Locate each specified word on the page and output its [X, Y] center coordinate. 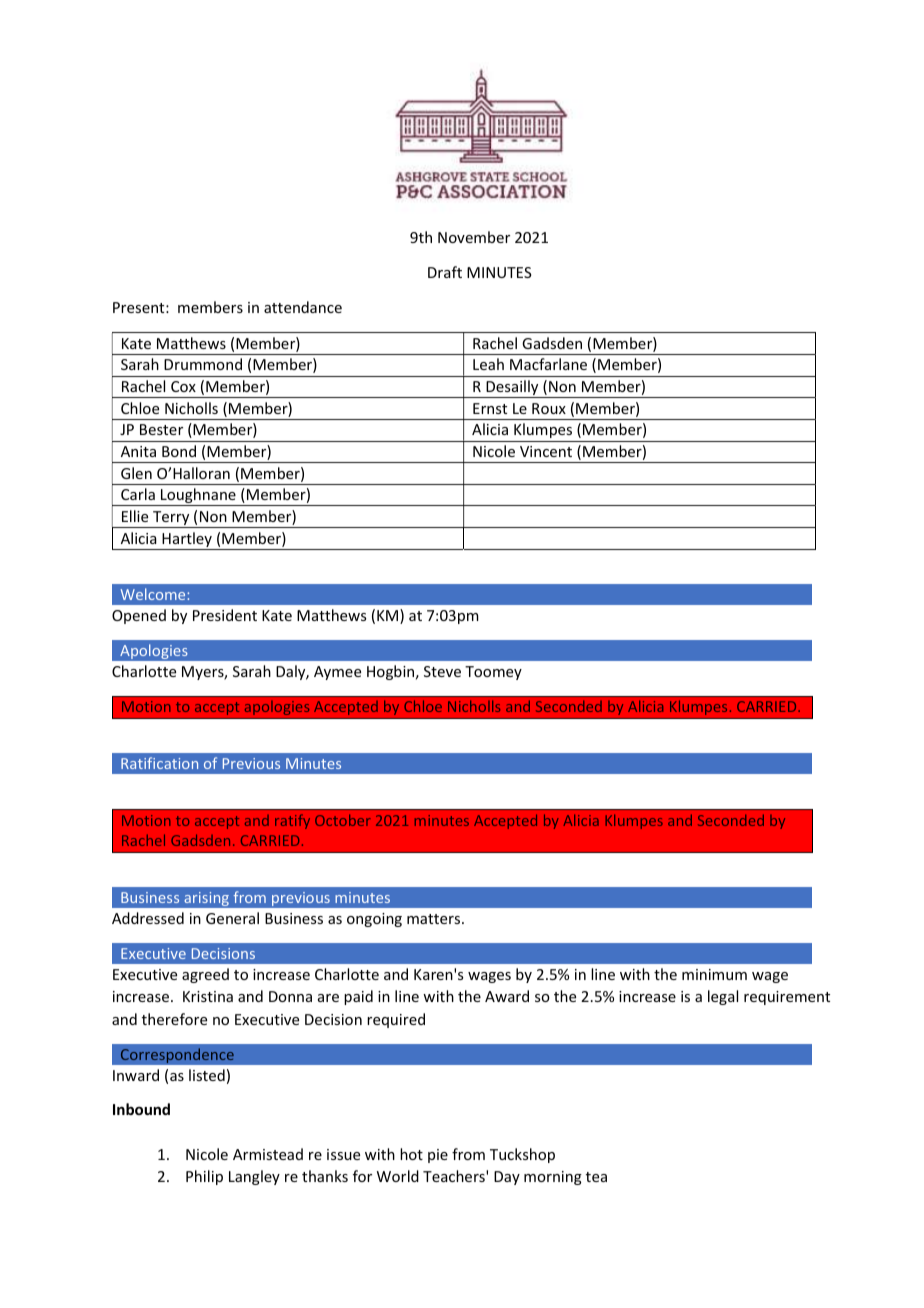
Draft [445, 272]
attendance [303, 307]
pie [438, 1156]
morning [553, 1178]
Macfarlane [548, 364]
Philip [204, 1177]
